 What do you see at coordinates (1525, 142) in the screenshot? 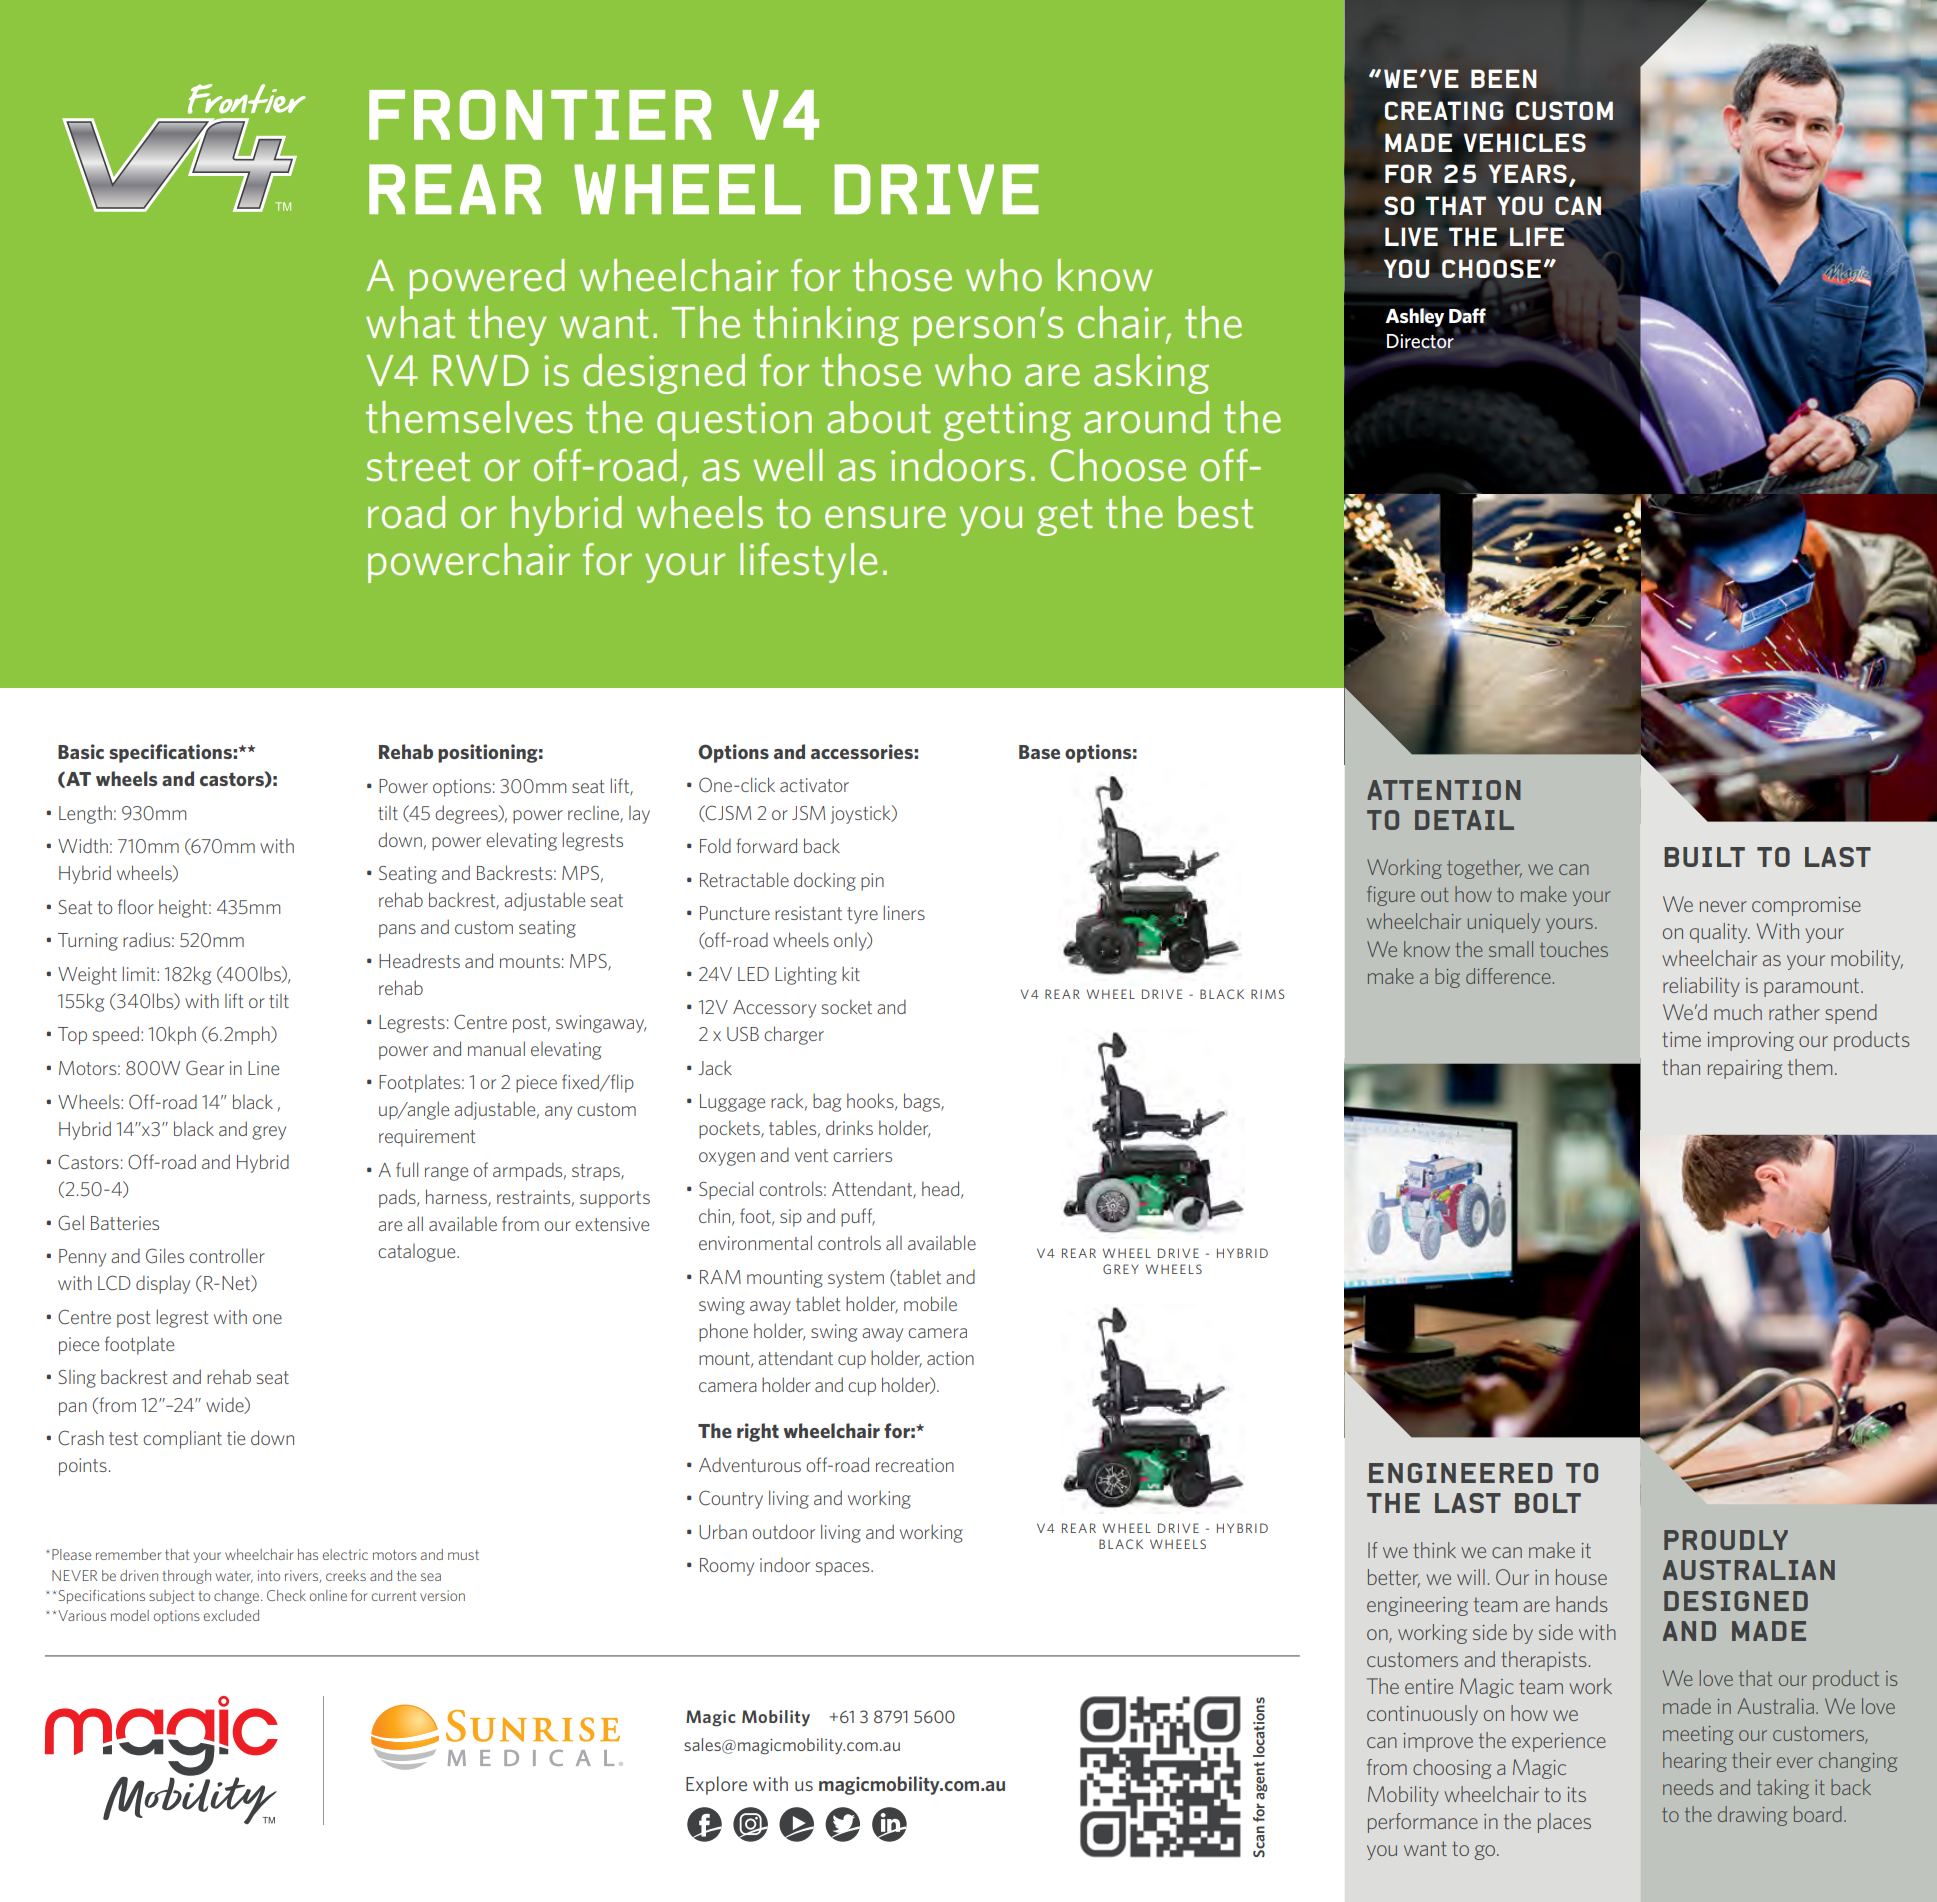
I see `vehicles` at bounding box center [1525, 142].
